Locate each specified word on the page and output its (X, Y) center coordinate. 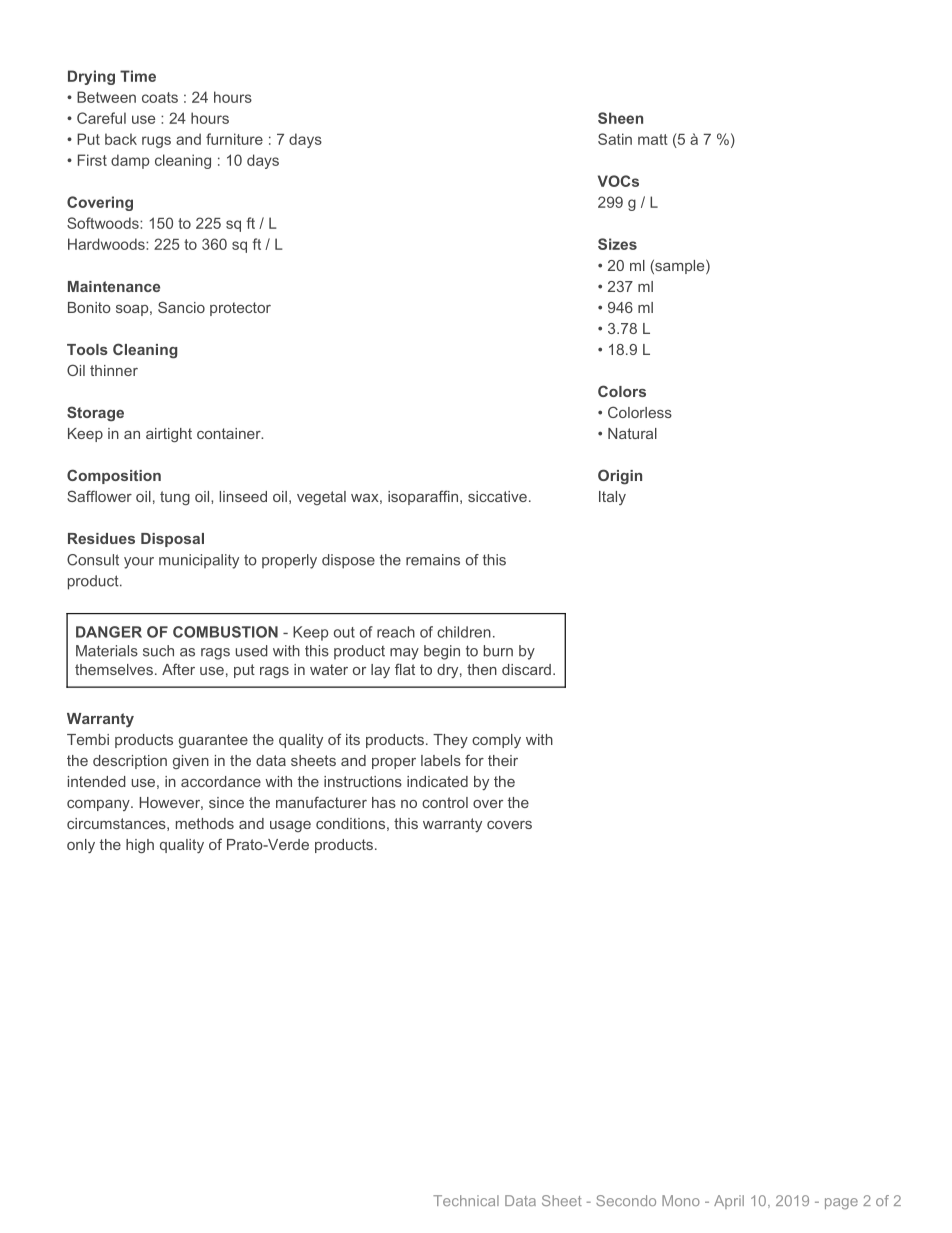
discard (526, 669)
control (445, 802)
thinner (114, 370)
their (503, 760)
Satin (615, 139)
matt (653, 139)
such (158, 651)
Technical (466, 1200)
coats (160, 97)
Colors (622, 391)
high (140, 846)
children (464, 632)
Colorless (640, 412)
